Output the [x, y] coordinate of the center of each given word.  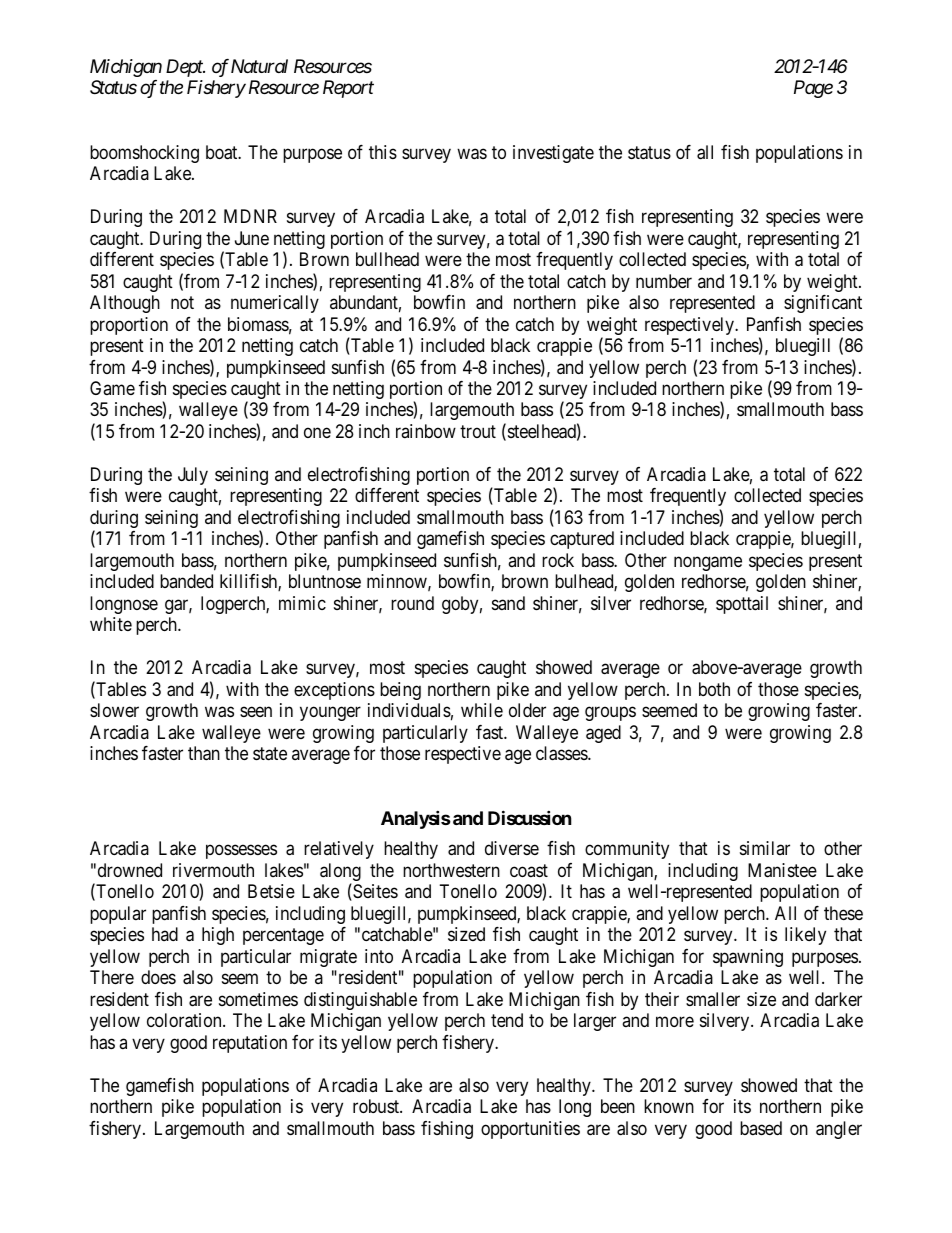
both [714, 689]
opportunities [530, 1130]
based [761, 1128]
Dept [185, 68]
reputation [250, 1044]
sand [508, 603]
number [664, 281]
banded [186, 581]
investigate [553, 154]
